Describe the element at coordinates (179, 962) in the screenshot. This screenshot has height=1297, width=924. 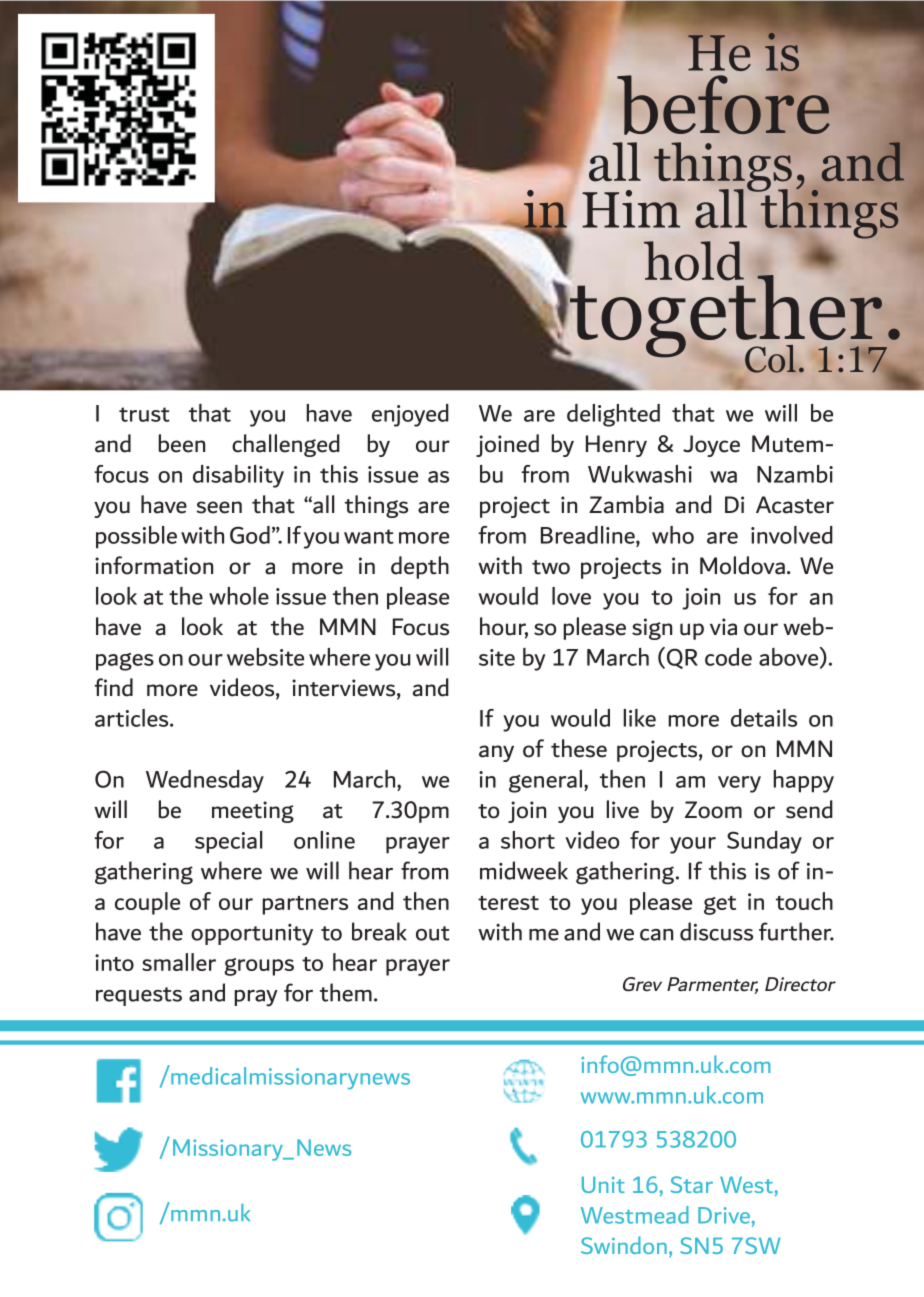
I see `smaller` at that location.
